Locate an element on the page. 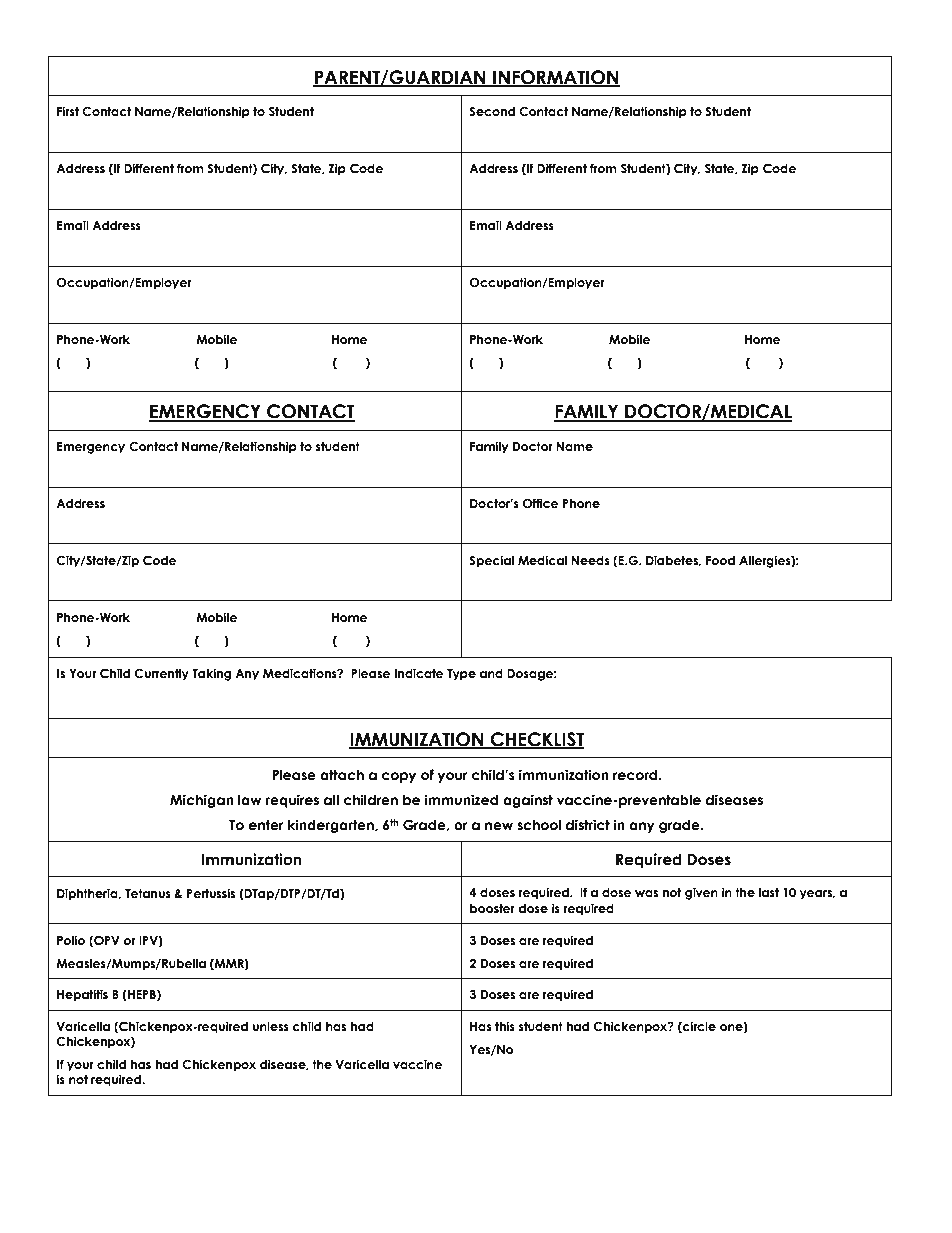 The width and height of the document is (952, 1233). Taking is located at coordinates (212, 674).
